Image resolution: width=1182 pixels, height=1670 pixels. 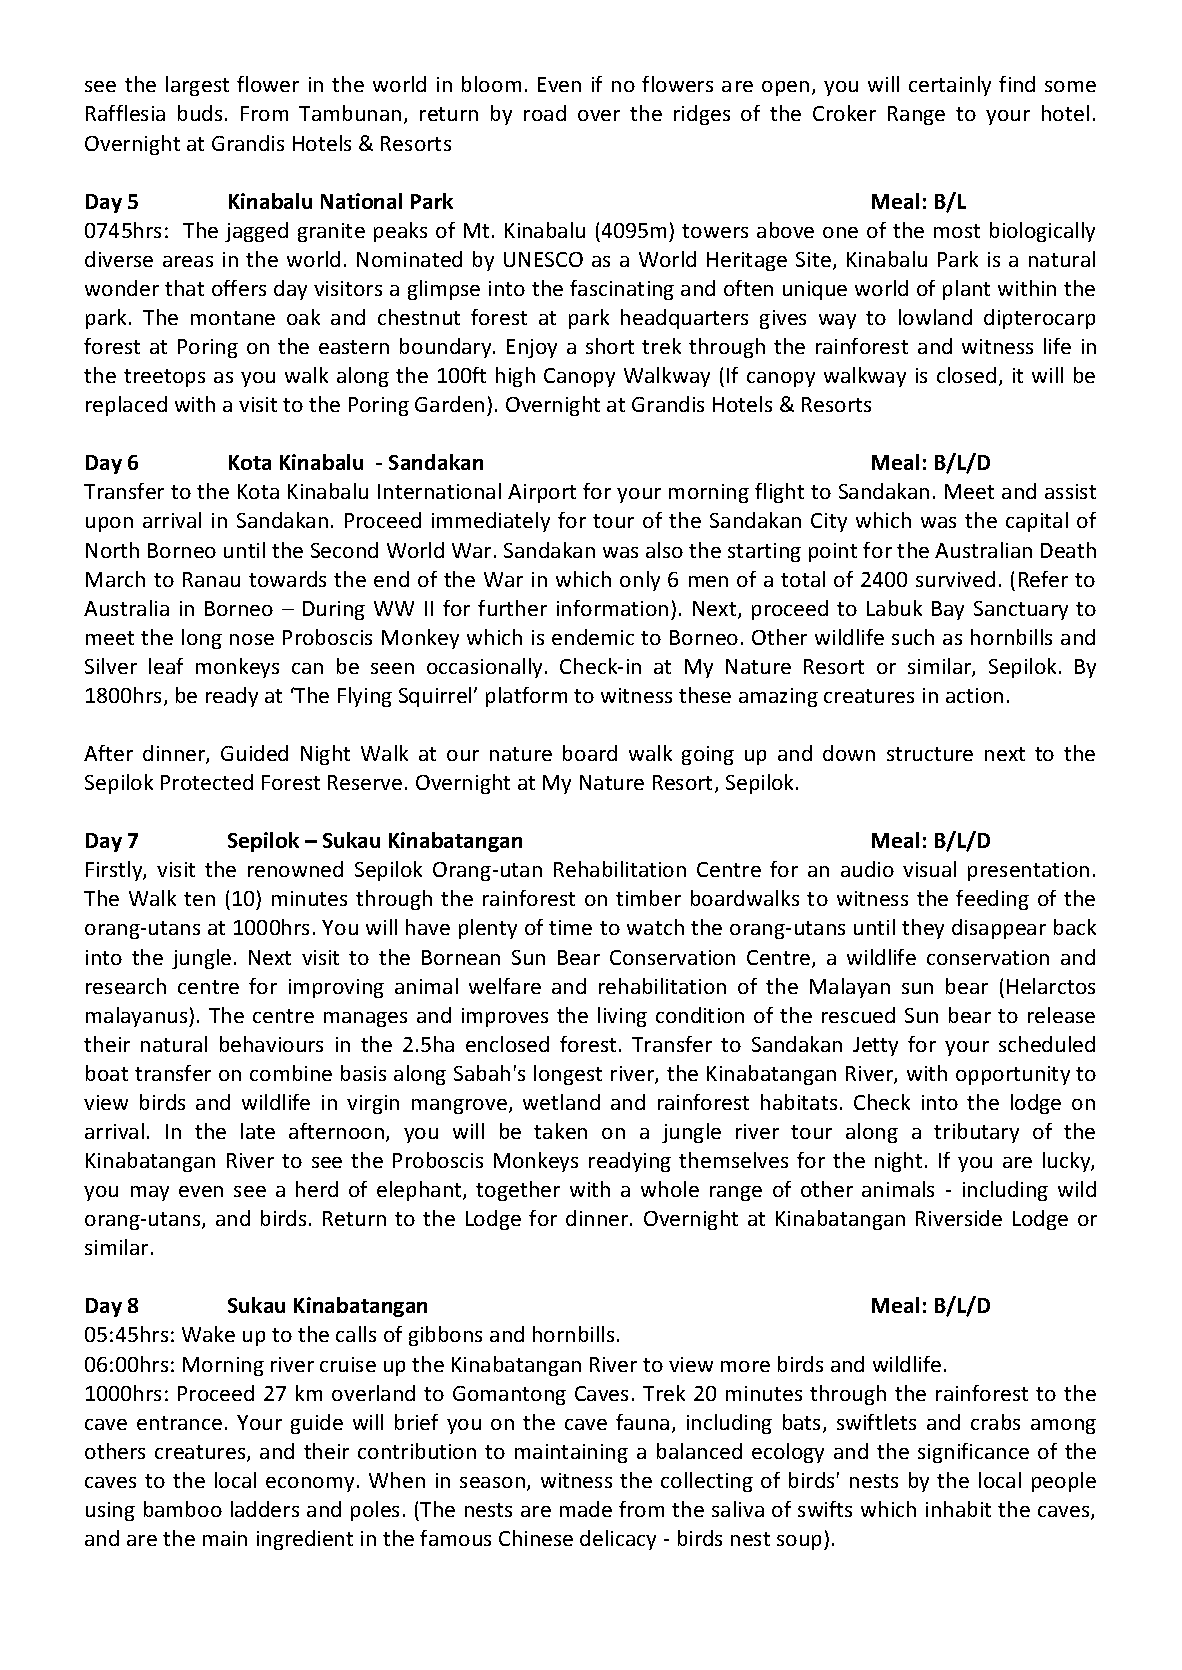 What do you see at coordinates (976, 1133) in the screenshot?
I see `tributary` at bounding box center [976, 1133].
